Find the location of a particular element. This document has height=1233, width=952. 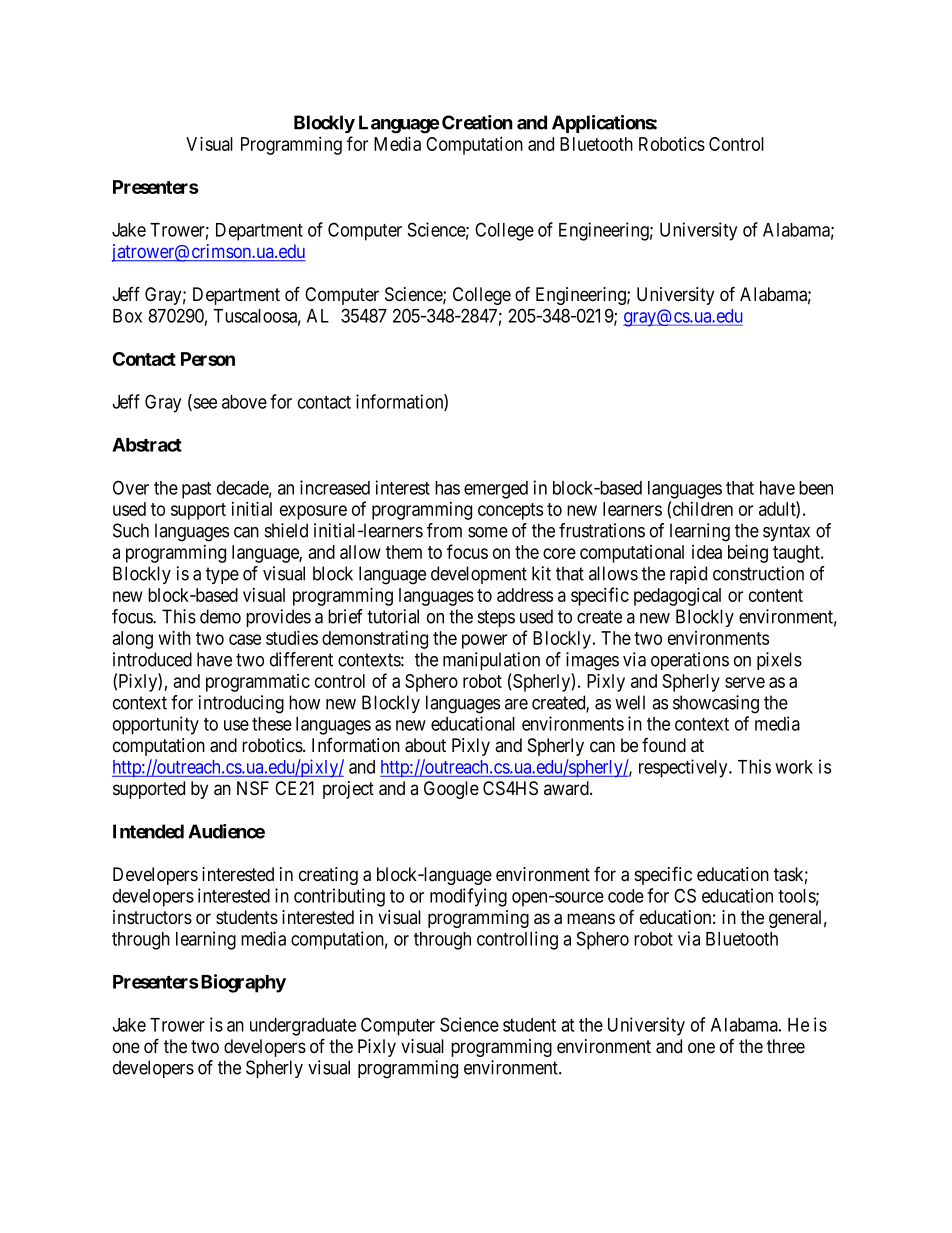

been is located at coordinates (816, 488).
